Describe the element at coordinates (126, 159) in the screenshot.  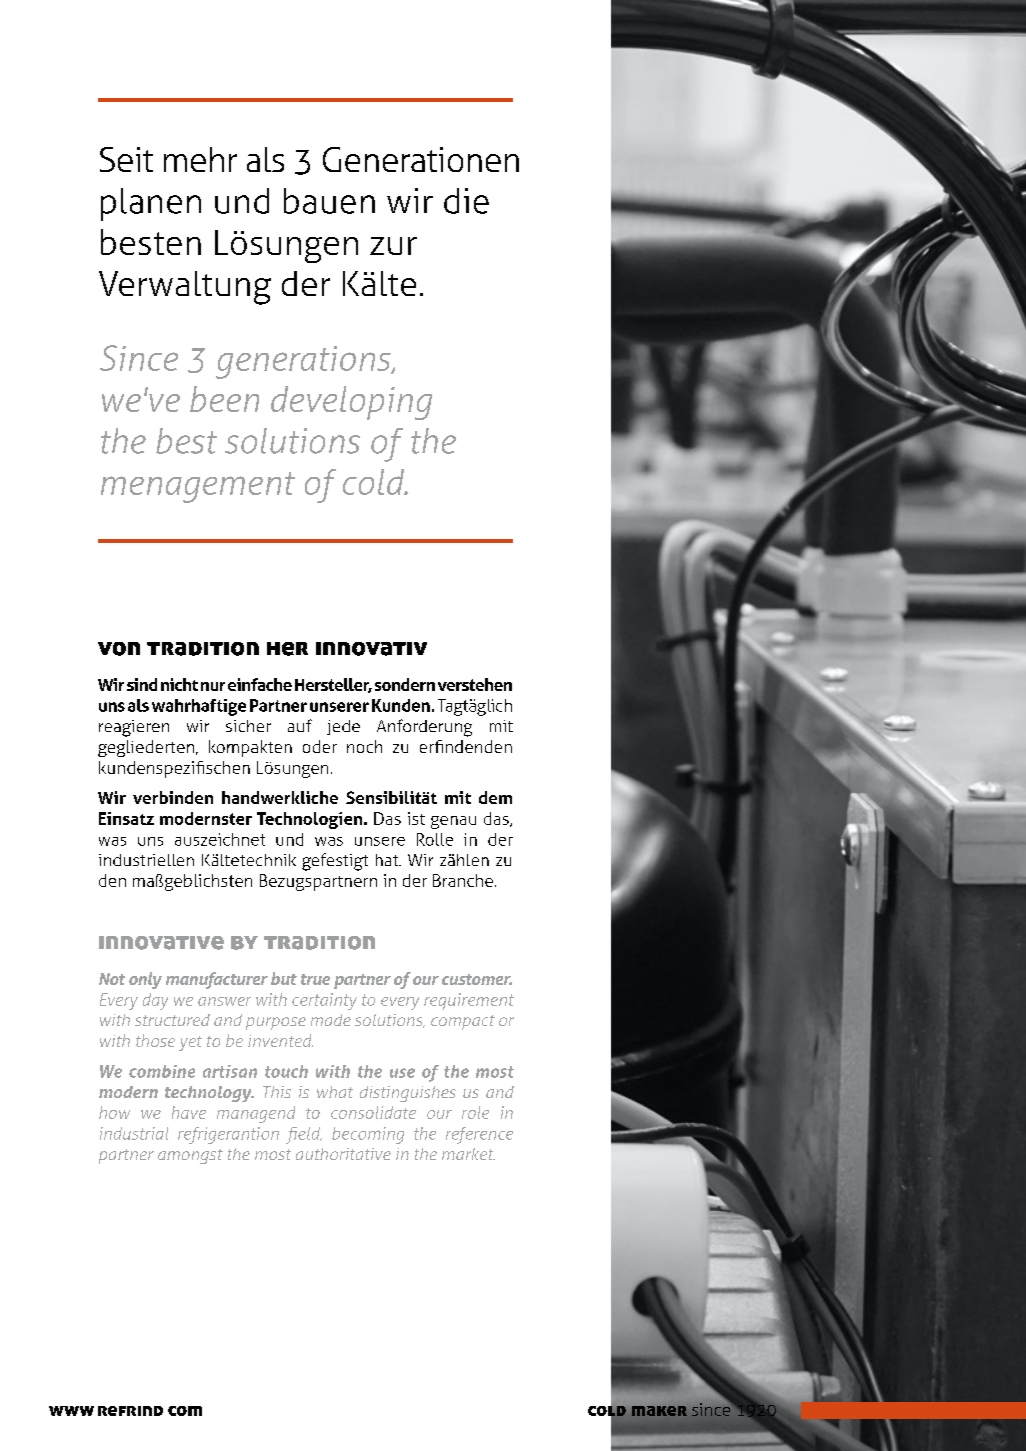
I see `Seit` at that location.
